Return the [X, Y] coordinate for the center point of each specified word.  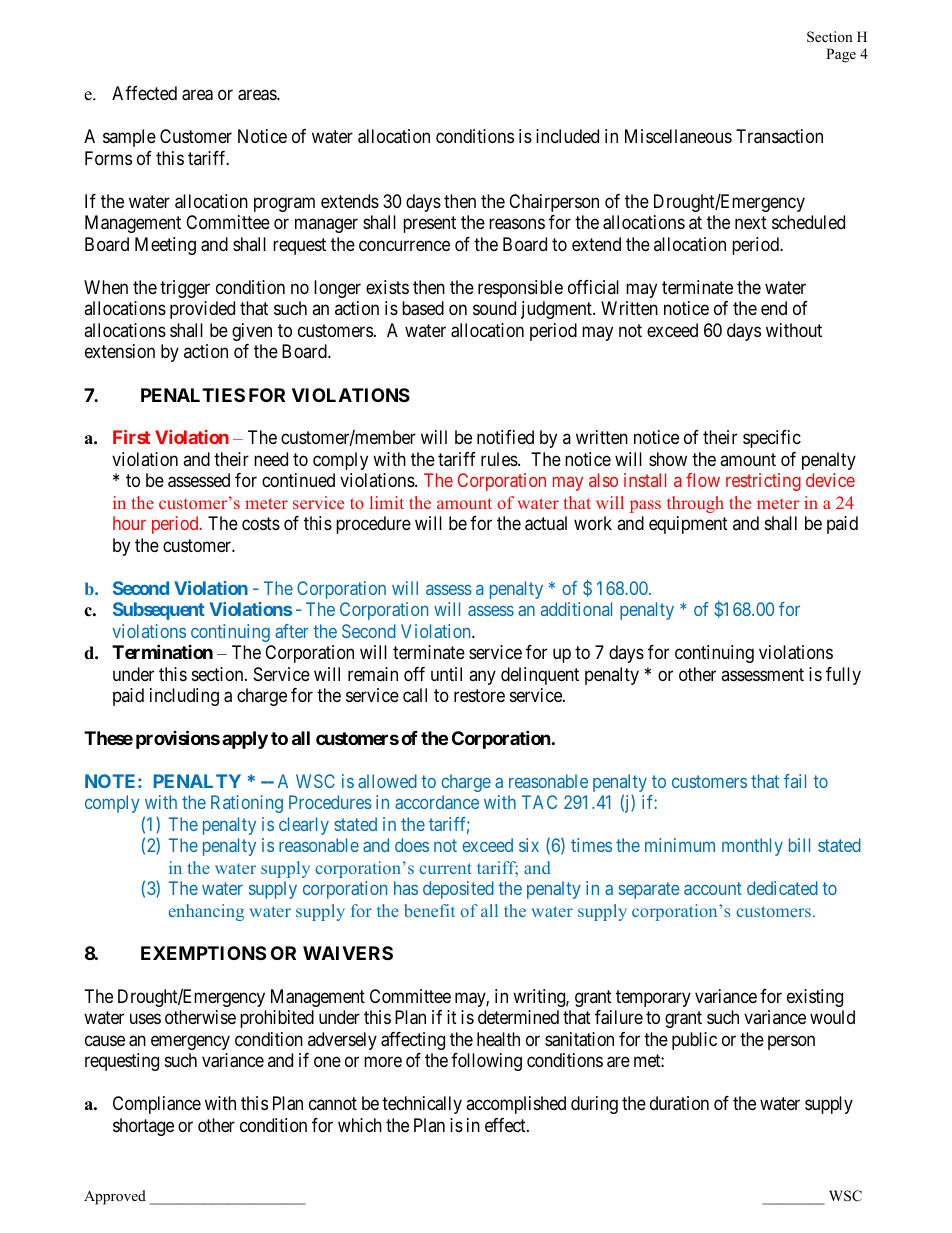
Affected [144, 93]
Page [841, 55]
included [567, 136]
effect [506, 1125]
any [482, 677]
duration [679, 1103]
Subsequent [159, 611]
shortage [143, 1127]
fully [843, 676]
